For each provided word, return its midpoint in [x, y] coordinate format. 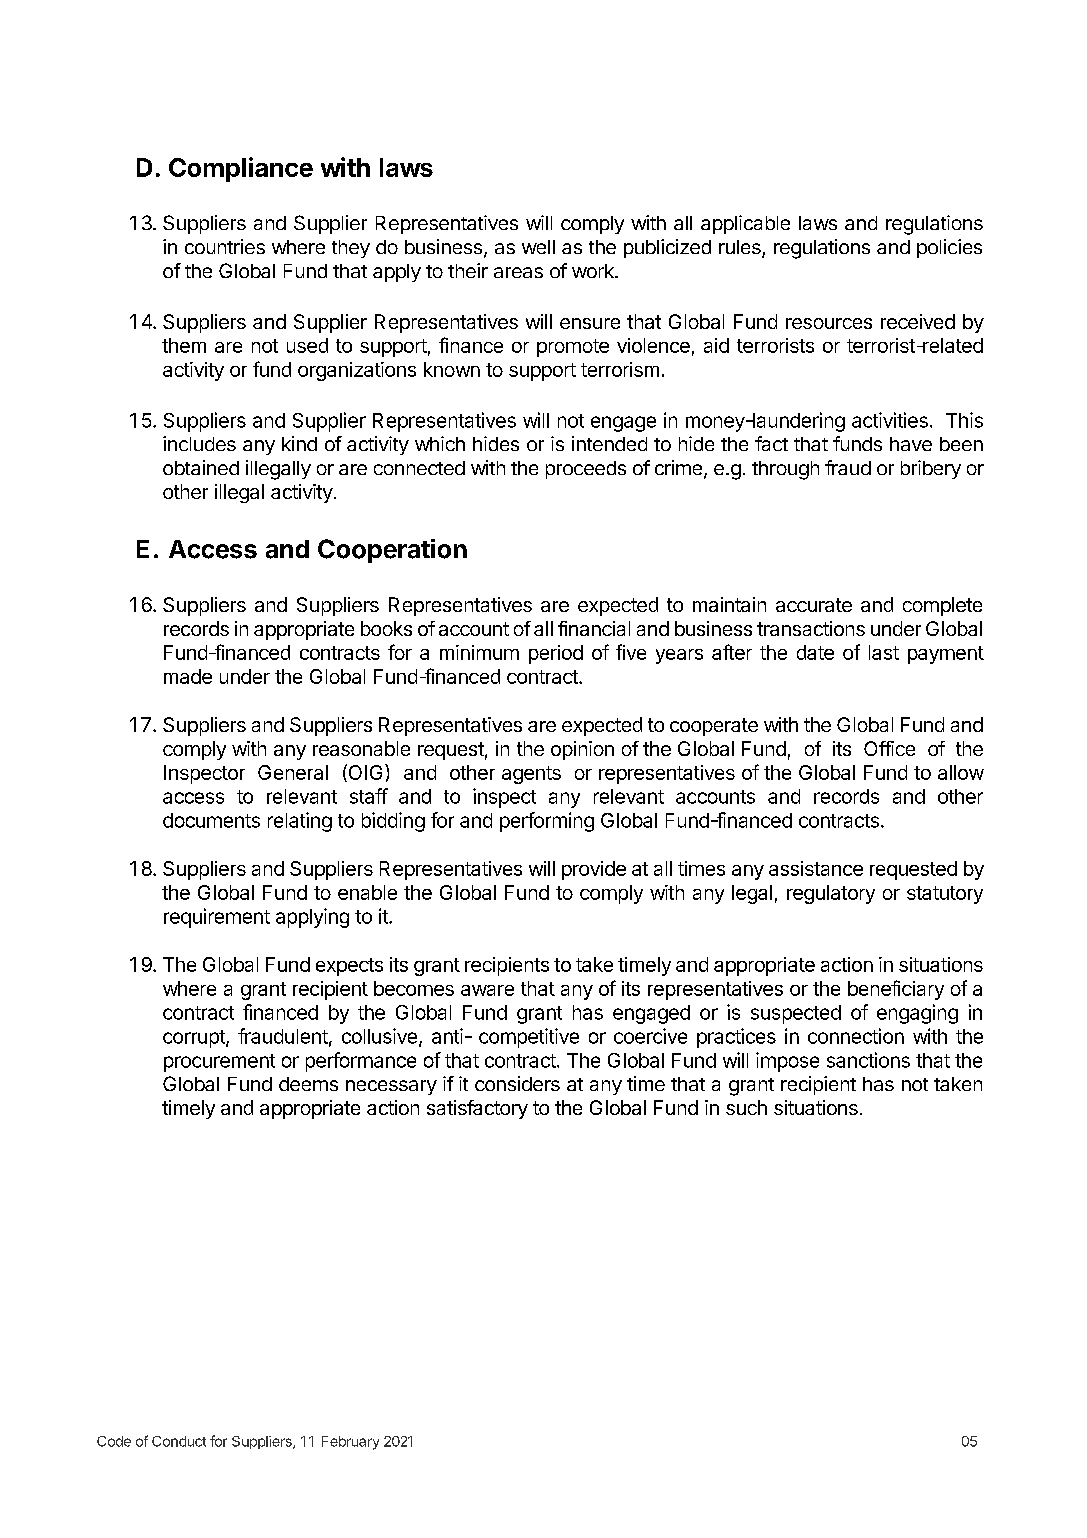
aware [487, 990]
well [538, 247]
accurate [814, 605]
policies [949, 248]
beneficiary [896, 990]
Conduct [179, 1441]
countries [225, 246]
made [188, 676]
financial [594, 628]
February [350, 1443]
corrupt [195, 1039]
